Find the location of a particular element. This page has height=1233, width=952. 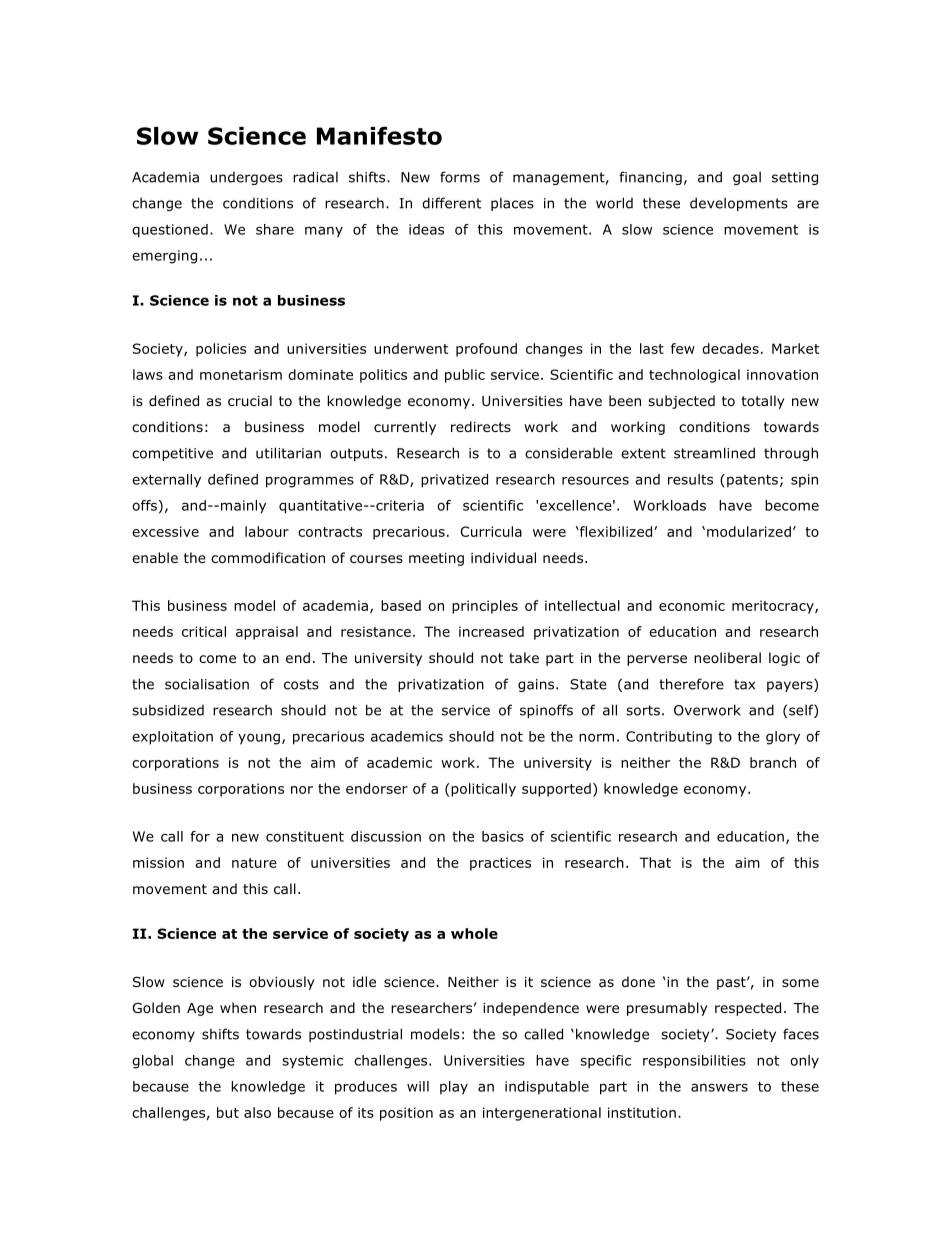

forms is located at coordinates (460, 177).
